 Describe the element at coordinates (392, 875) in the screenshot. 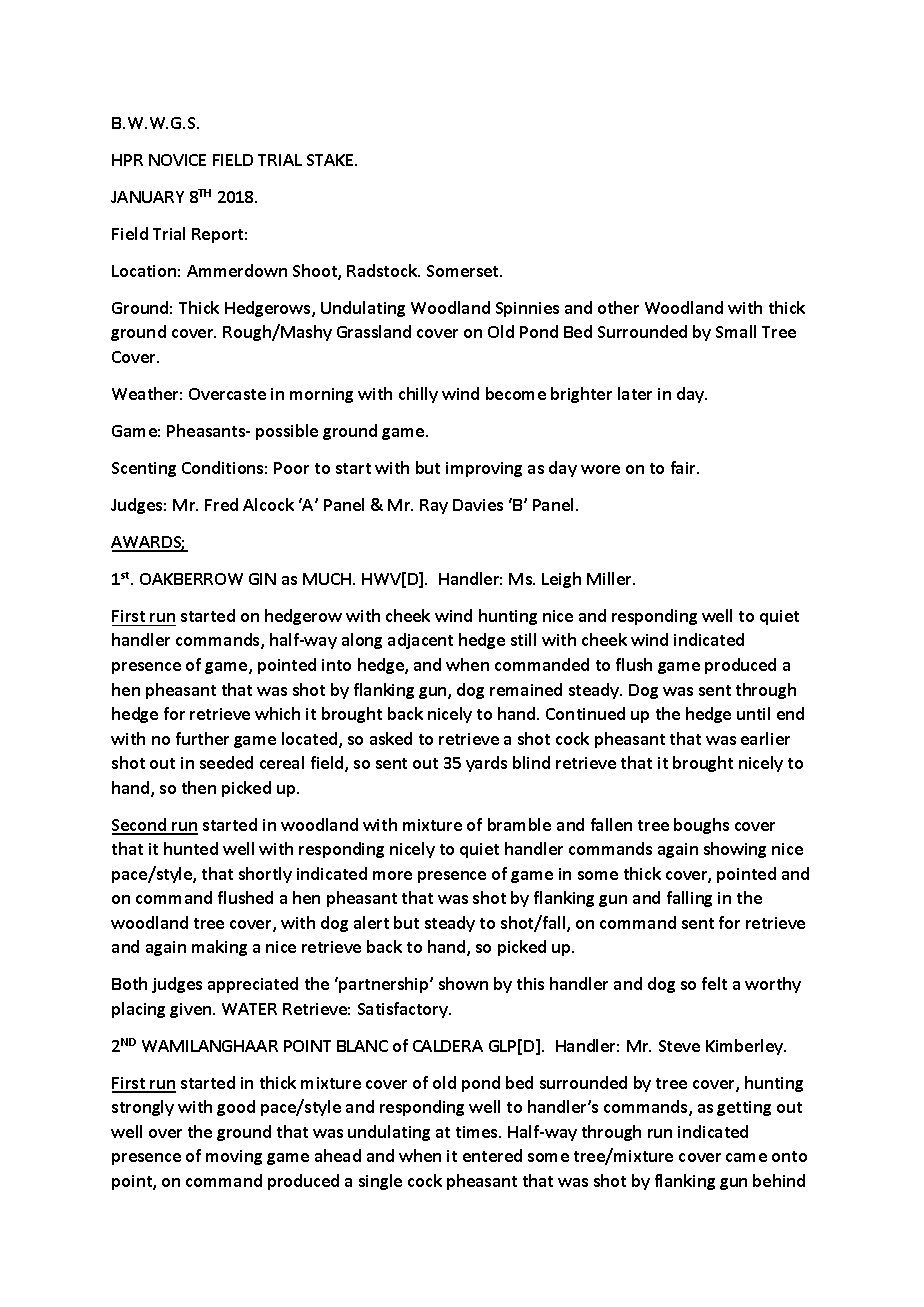

I see `more` at that location.
